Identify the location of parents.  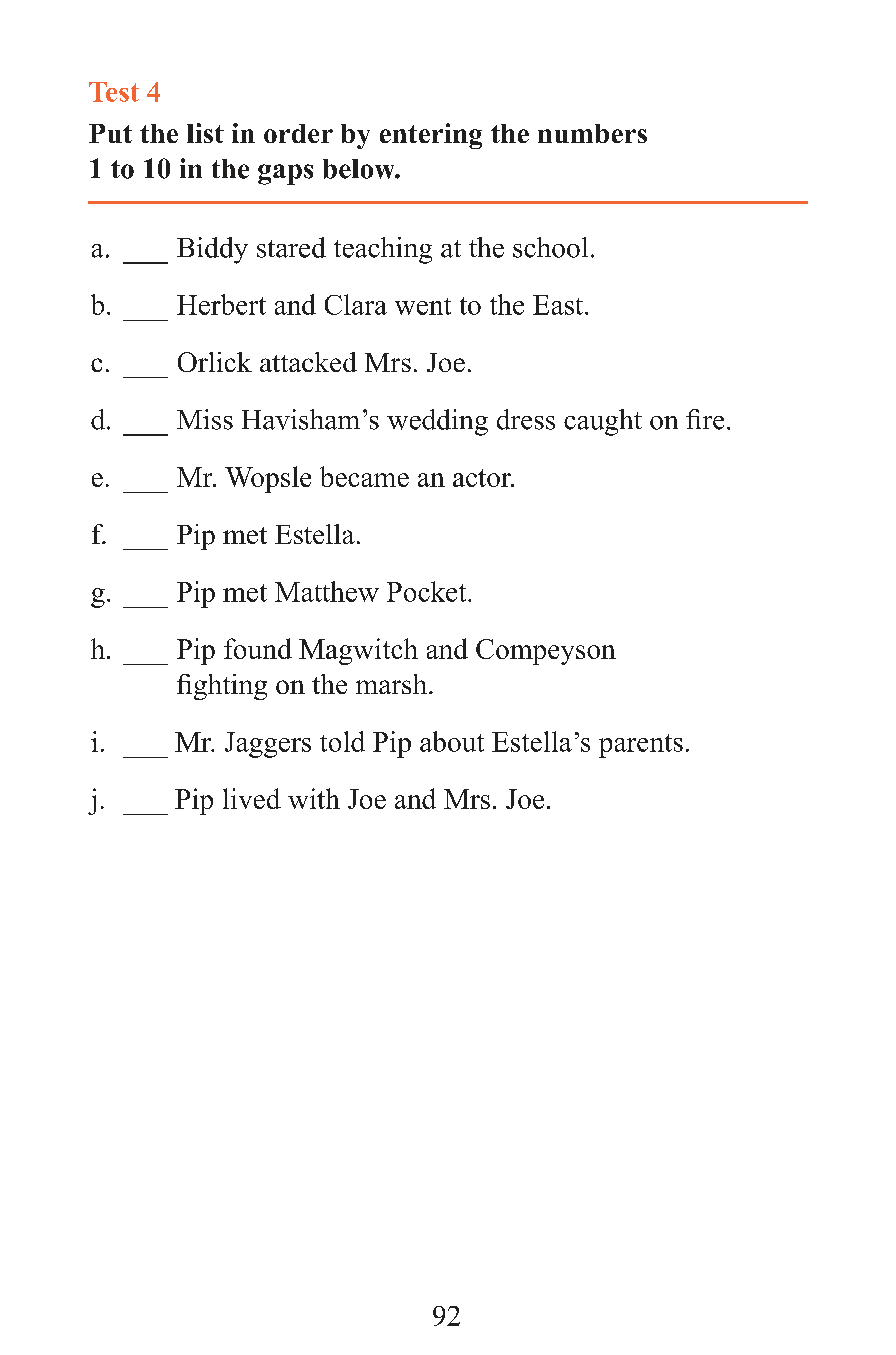
(641, 746).
